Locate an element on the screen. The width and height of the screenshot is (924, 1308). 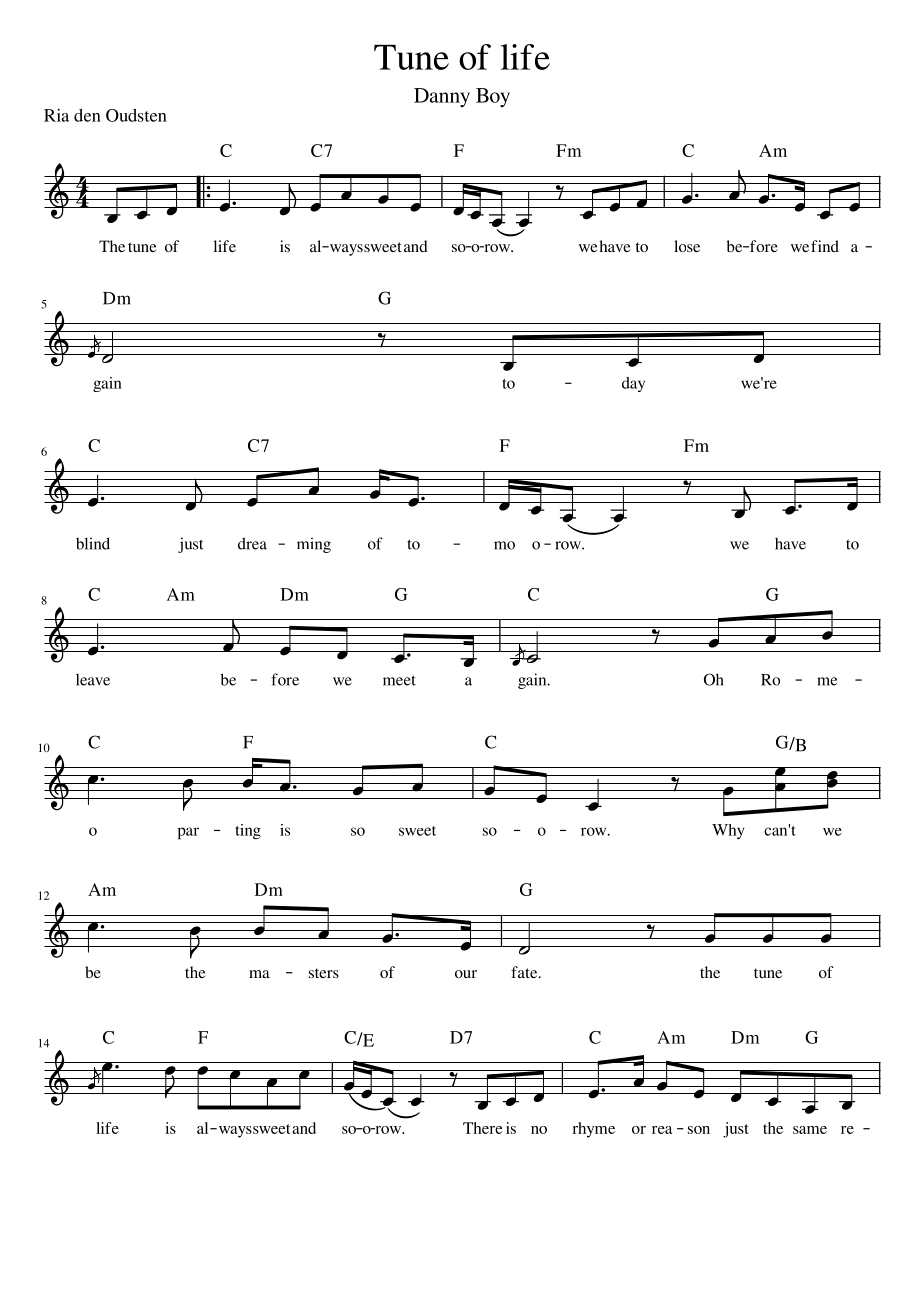
den is located at coordinates (87, 115).
